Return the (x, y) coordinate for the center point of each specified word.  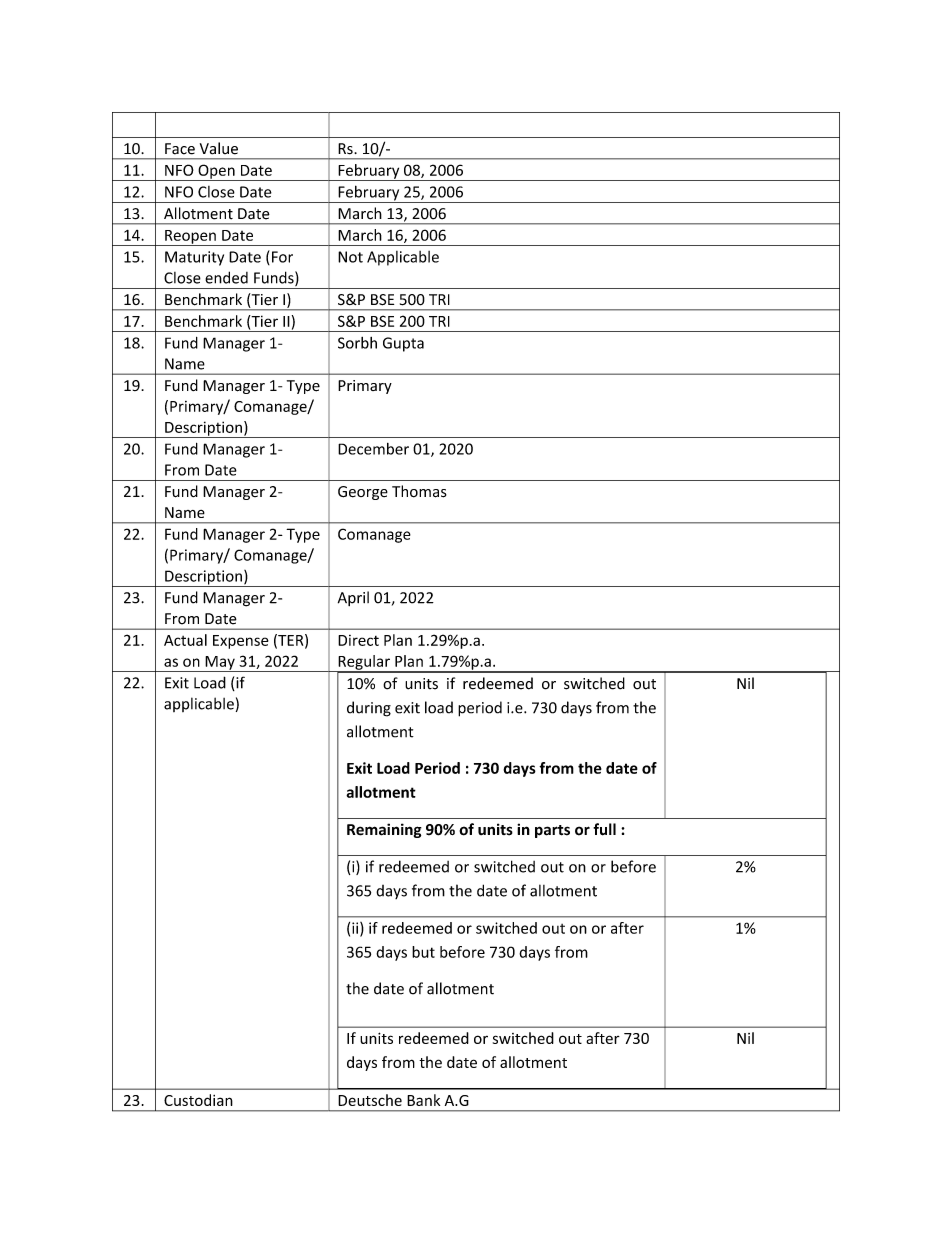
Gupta (403, 344)
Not (350, 257)
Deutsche (370, 1100)
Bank (423, 1100)
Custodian (198, 1100)
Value (219, 148)
